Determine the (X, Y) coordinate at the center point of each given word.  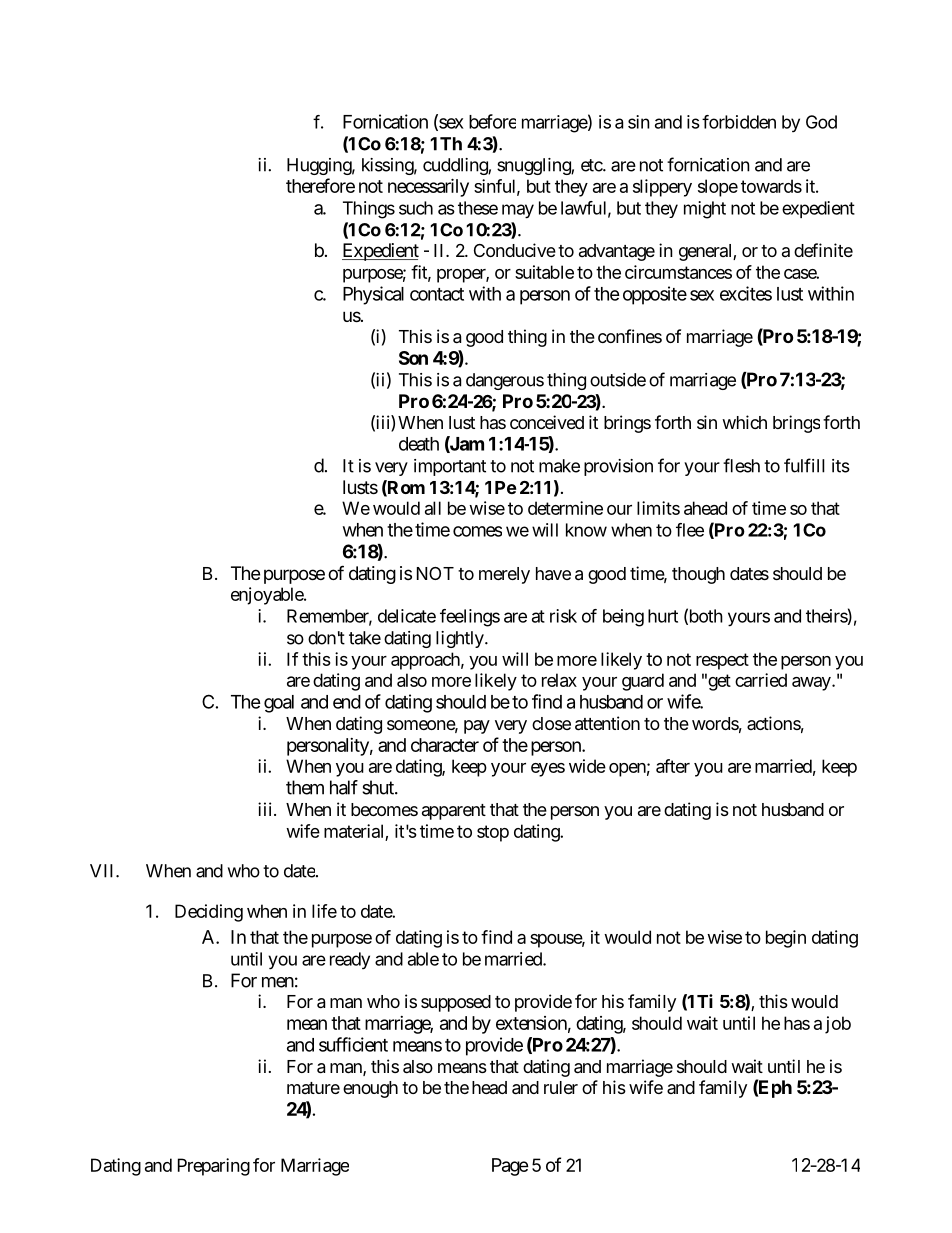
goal (279, 704)
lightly (460, 639)
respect (722, 661)
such (416, 208)
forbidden (739, 122)
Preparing (214, 1167)
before (492, 121)
